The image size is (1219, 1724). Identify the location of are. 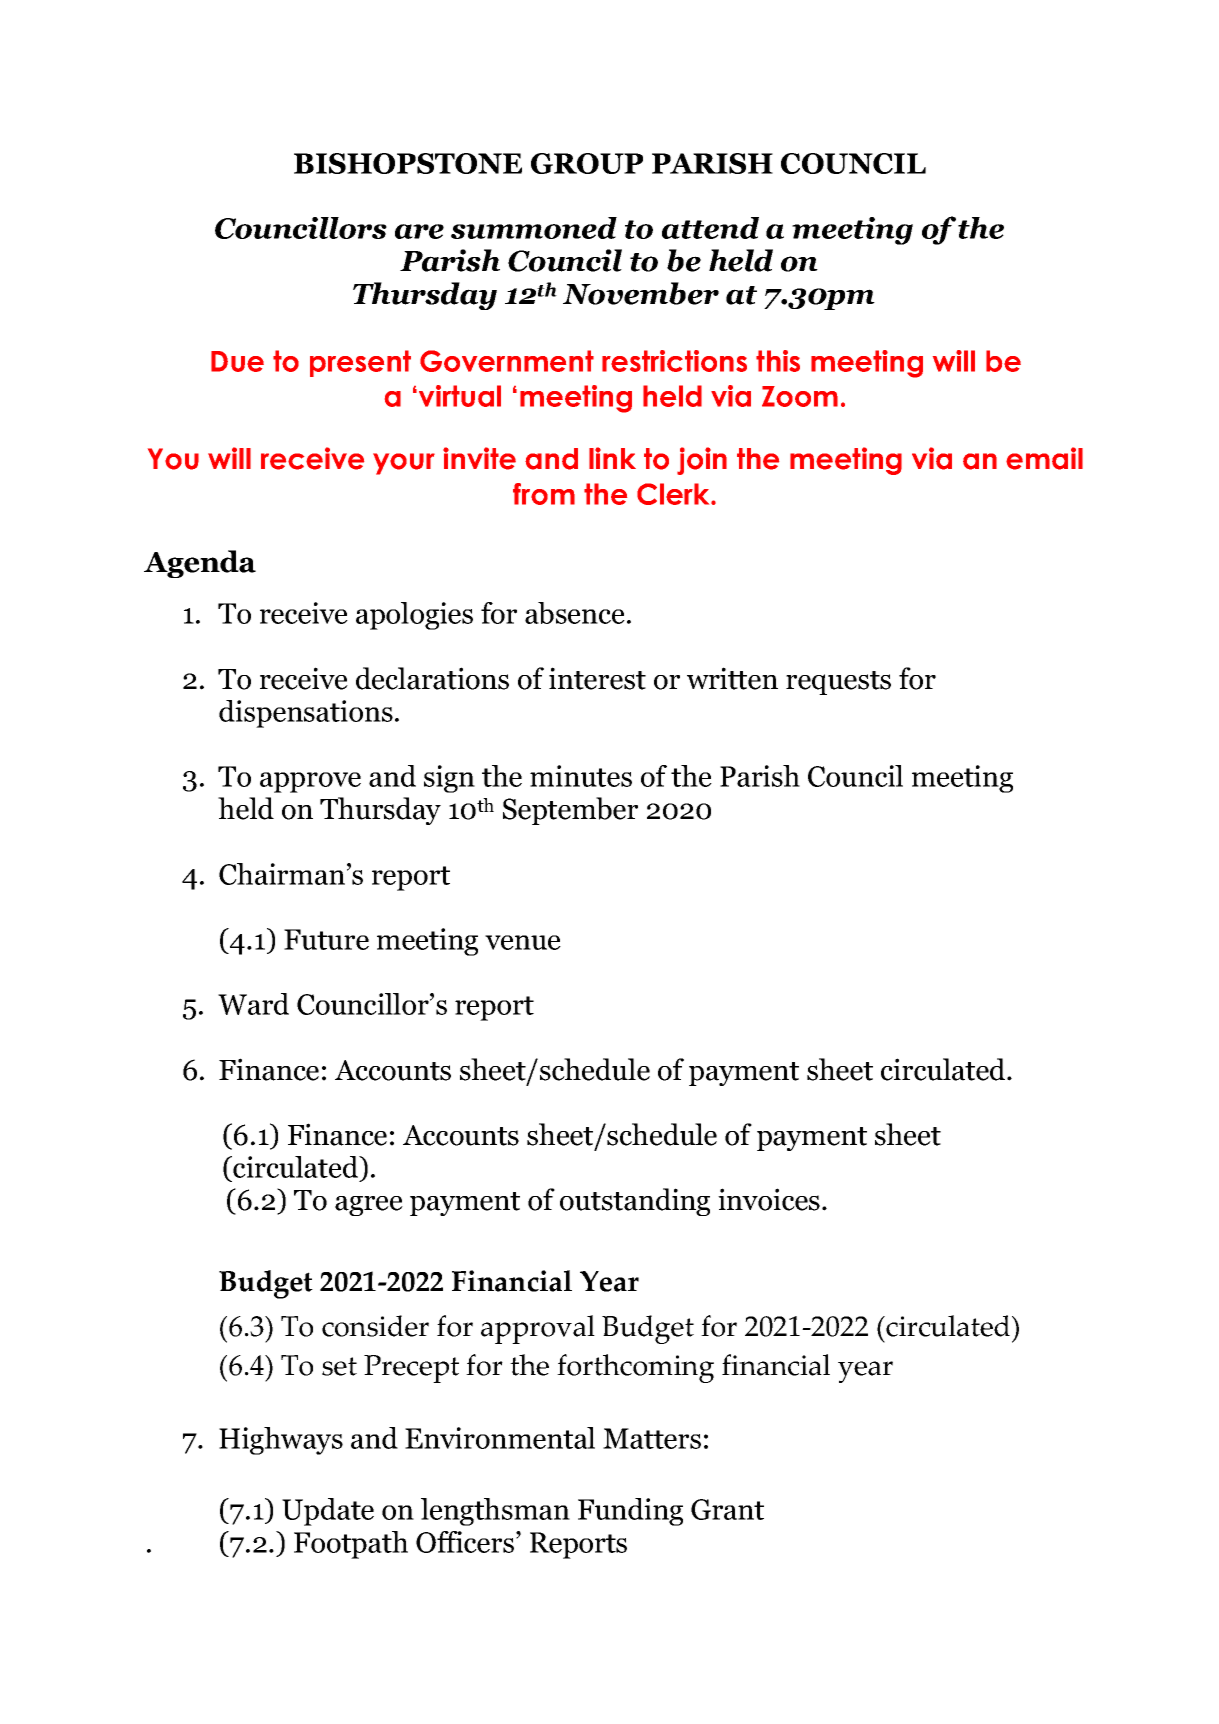
(419, 231).
